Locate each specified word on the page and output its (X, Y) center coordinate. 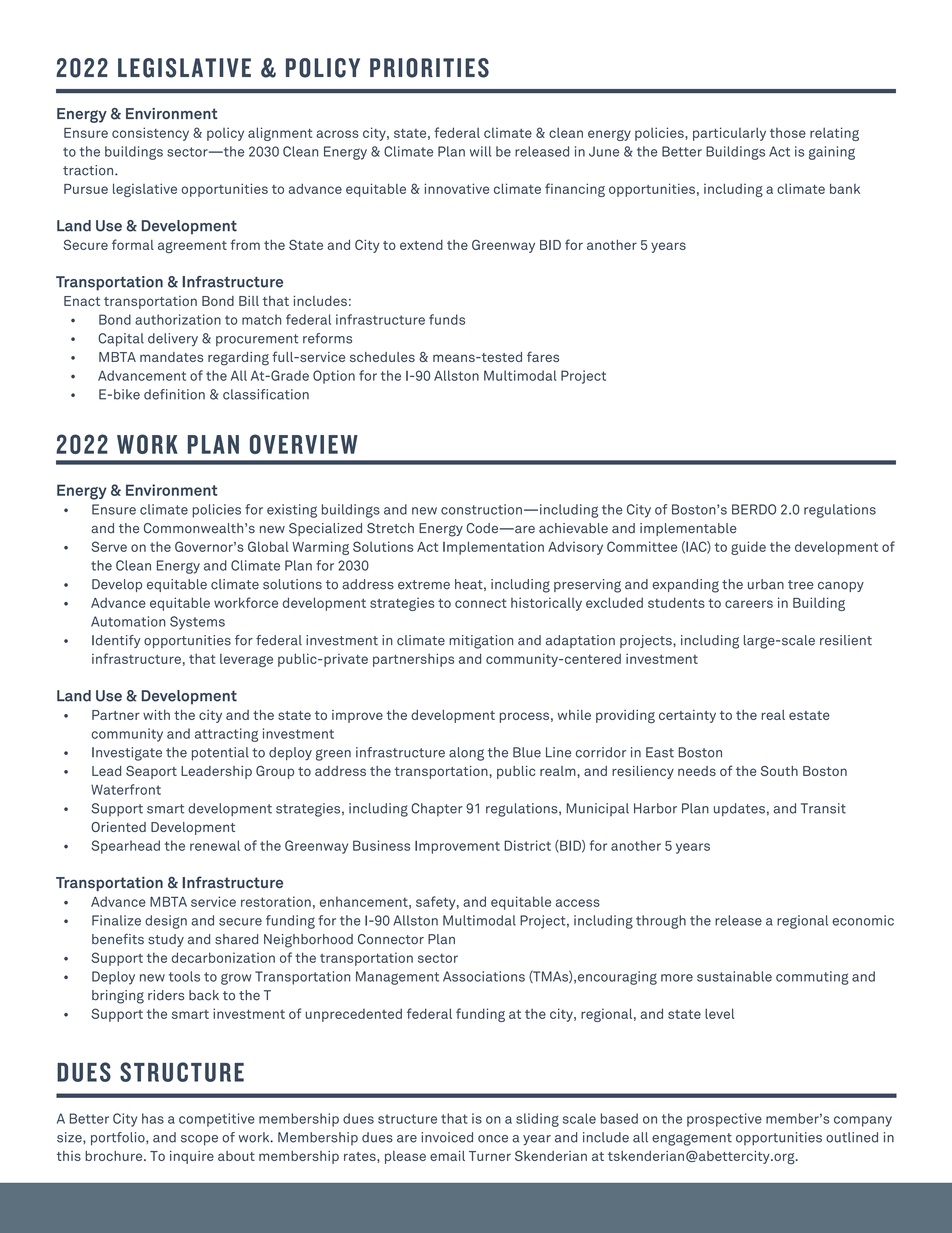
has (153, 1118)
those (788, 133)
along (466, 754)
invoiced (447, 1137)
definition (174, 394)
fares (543, 356)
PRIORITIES (429, 68)
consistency (150, 134)
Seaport (151, 772)
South (779, 771)
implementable (688, 529)
